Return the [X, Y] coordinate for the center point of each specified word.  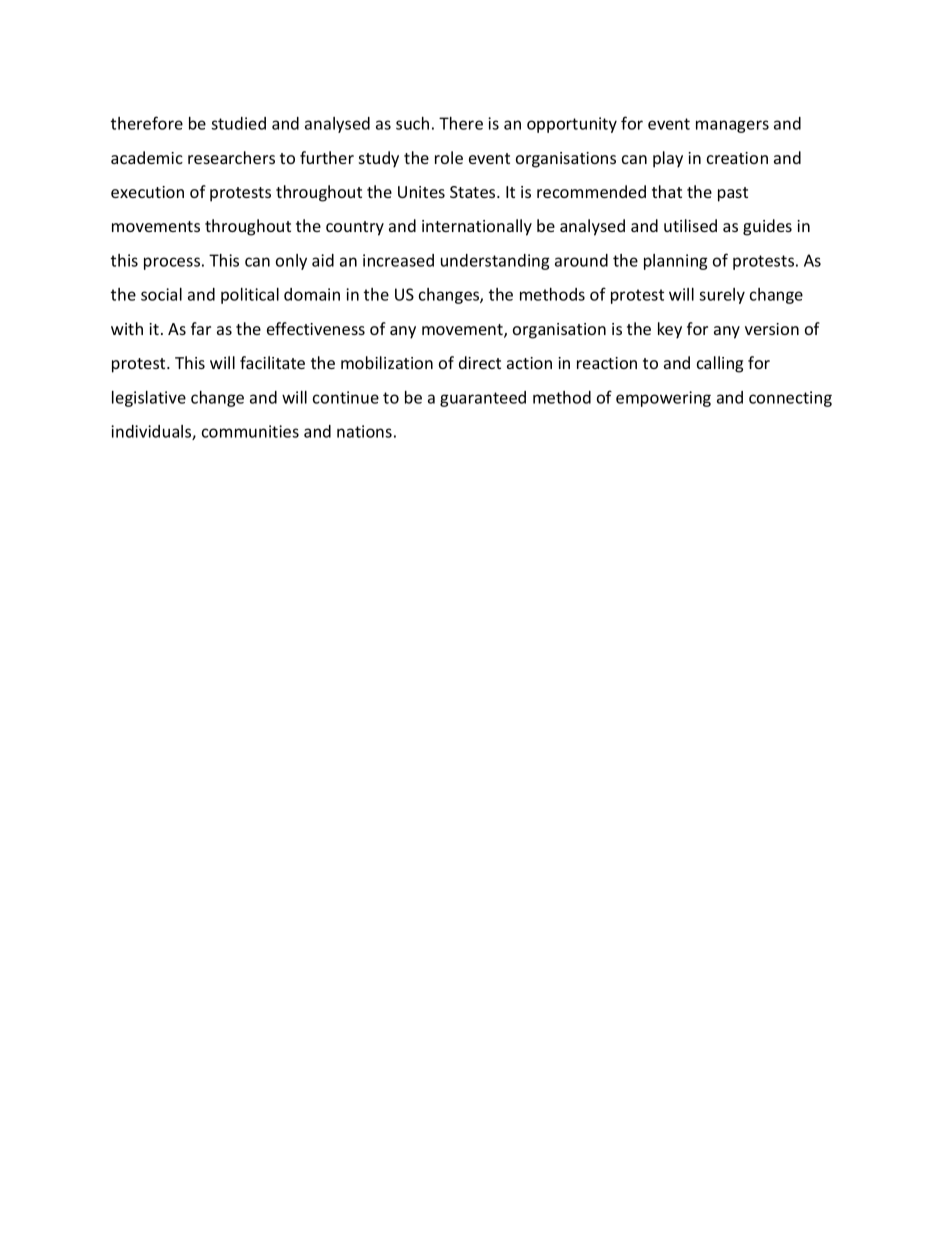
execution [147, 192]
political [250, 296]
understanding [495, 262]
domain [312, 294]
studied [238, 123]
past [733, 194]
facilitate [272, 362]
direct [480, 362]
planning [676, 262]
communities [250, 431]
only [291, 262]
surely [722, 296]
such [412, 123]
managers [732, 126]
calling [720, 364]
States [474, 192]
